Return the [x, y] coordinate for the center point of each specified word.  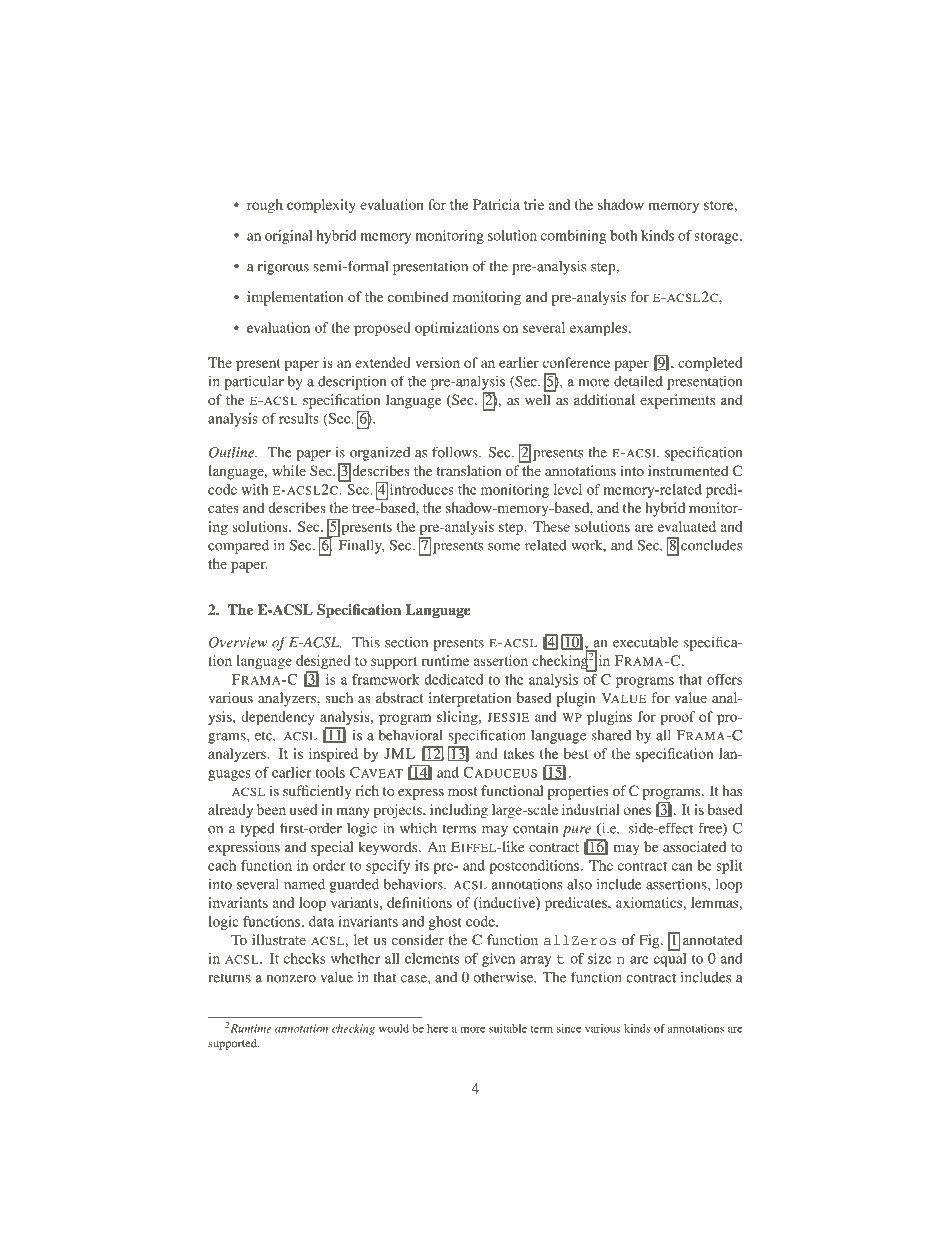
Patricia [496, 204]
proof [678, 718]
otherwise [504, 977]
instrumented [688, 470]
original [289, 237]
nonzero [291, 979]
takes [518, 753]
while [289, 470]
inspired [333, 755]
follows [456, 452]
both [624, 235]
